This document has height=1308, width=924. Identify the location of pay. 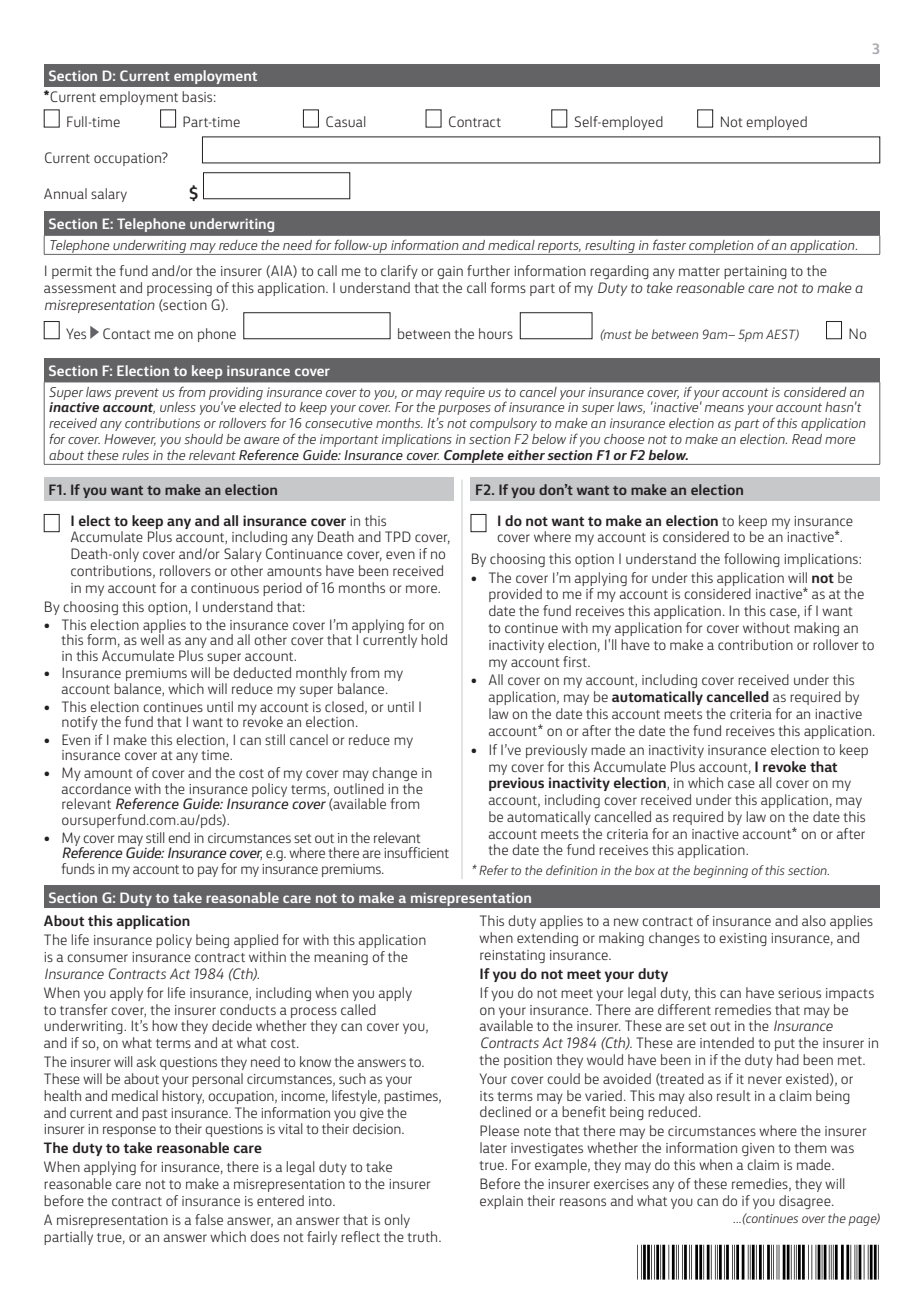
(208, 871).
